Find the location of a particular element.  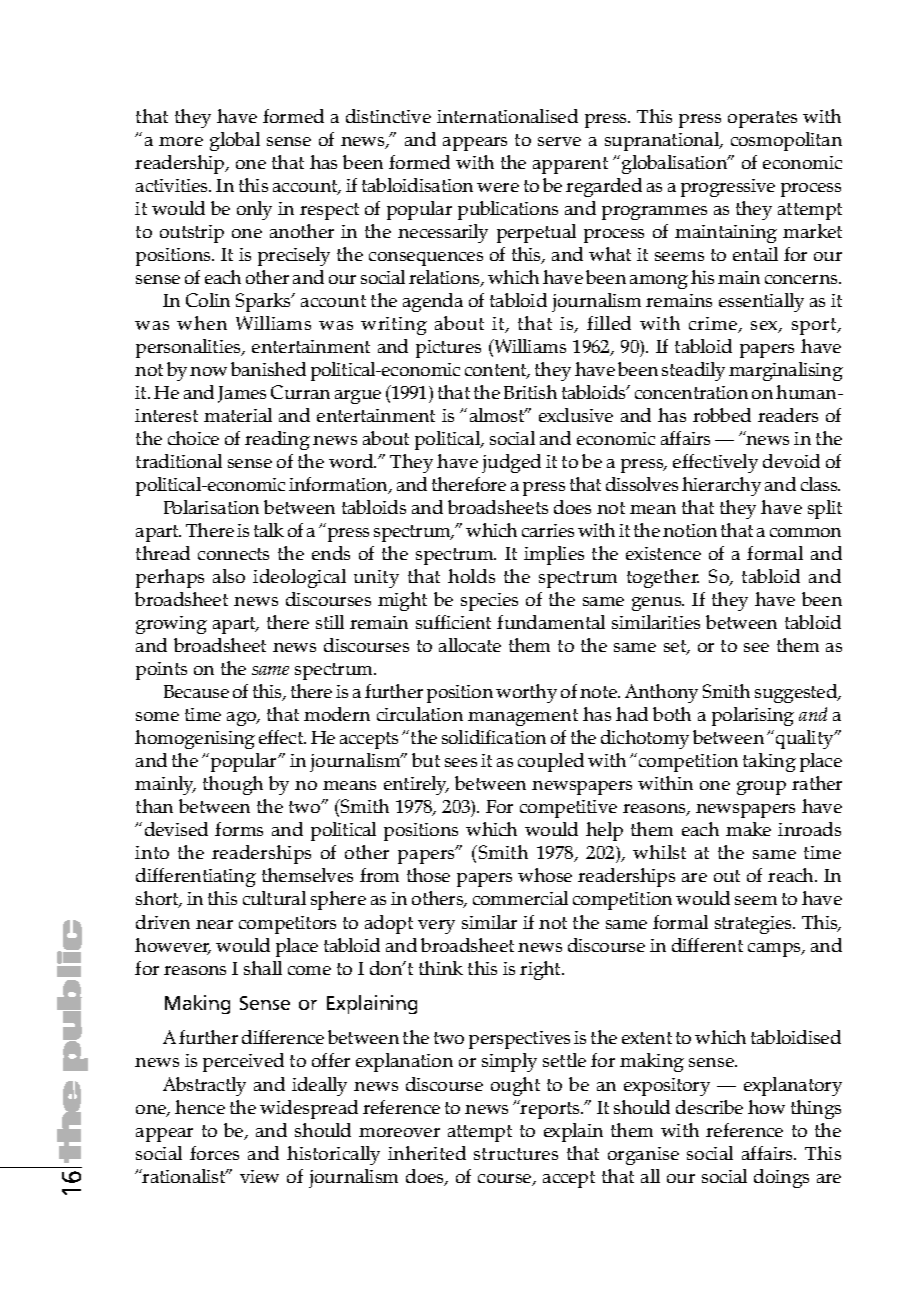

operates is located at coordinates (762, 119).
